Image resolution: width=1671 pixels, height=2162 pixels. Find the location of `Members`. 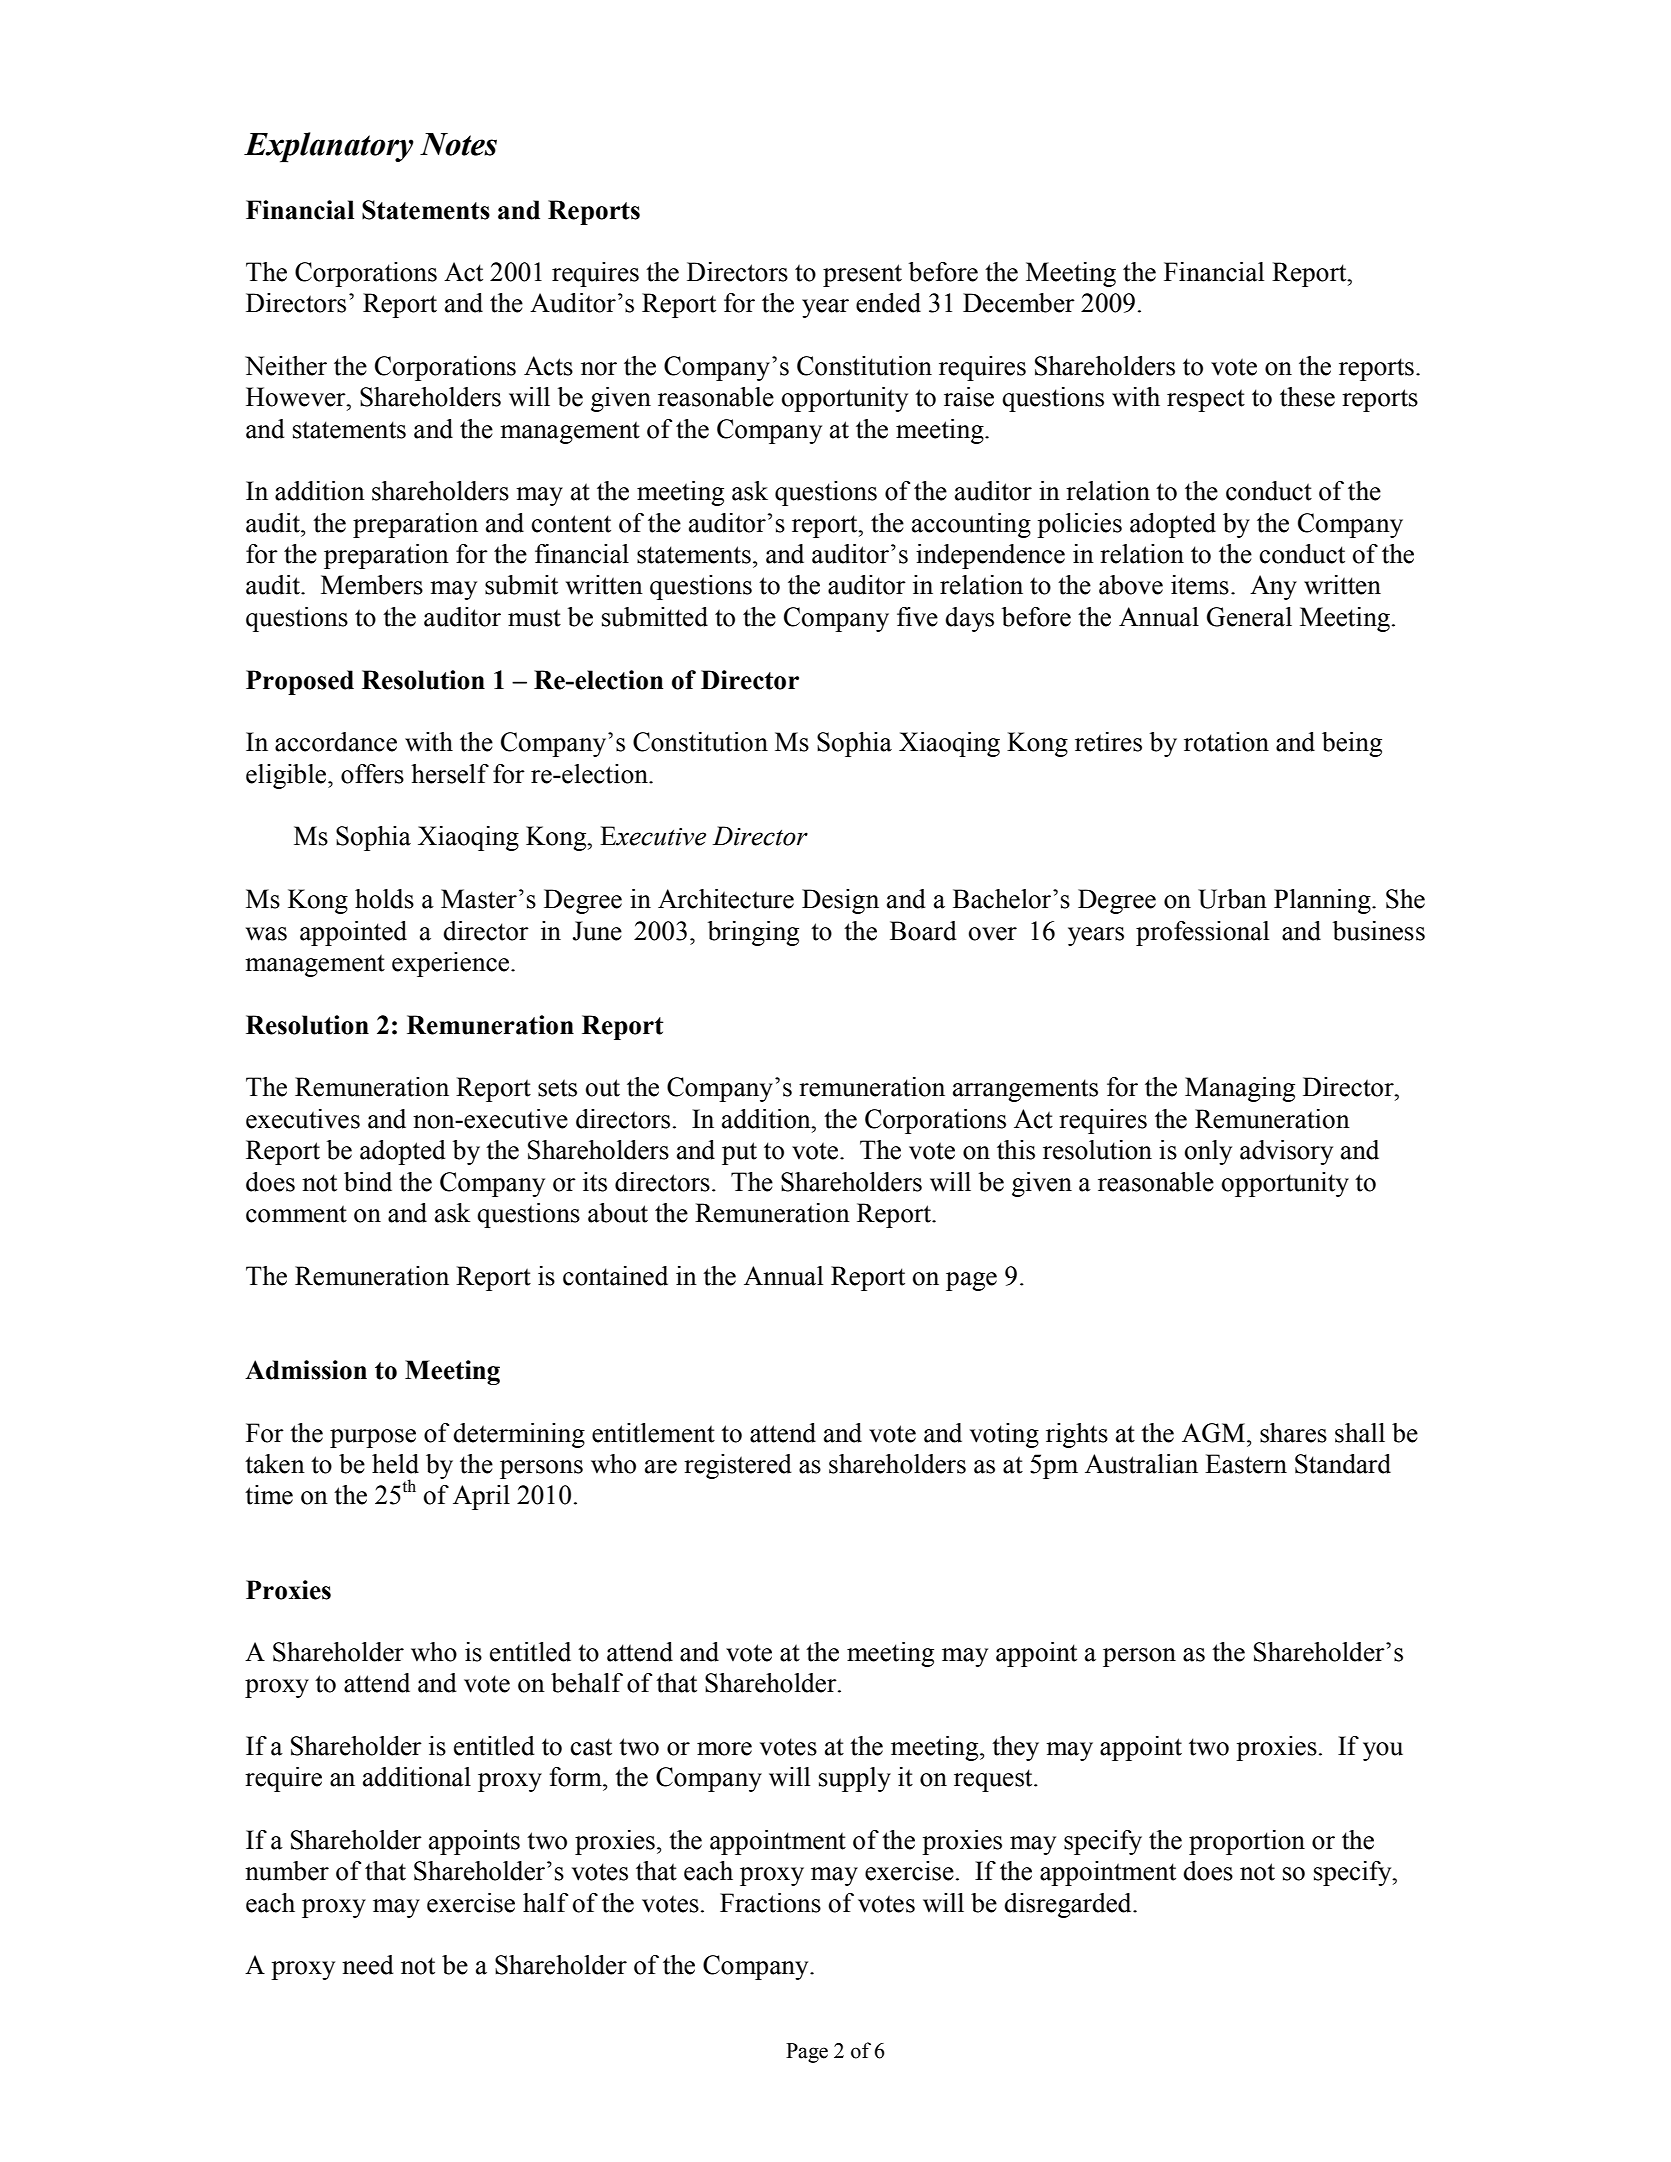

Members is located at coordinates (372, 585).
